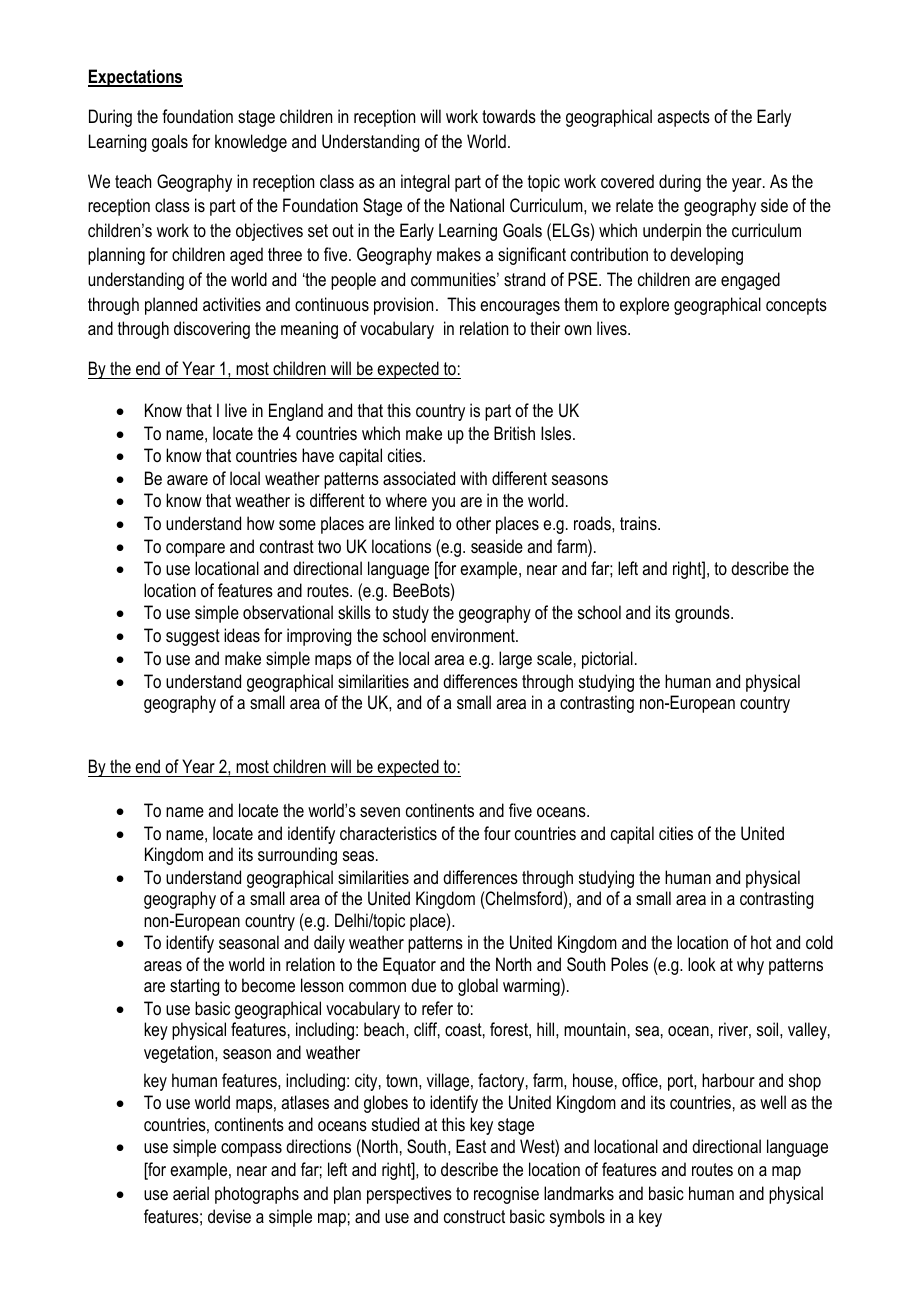 Image resolution: width=924 pixels, height=1308 pixels. I want to click on recognise, so click(506, 1195).
